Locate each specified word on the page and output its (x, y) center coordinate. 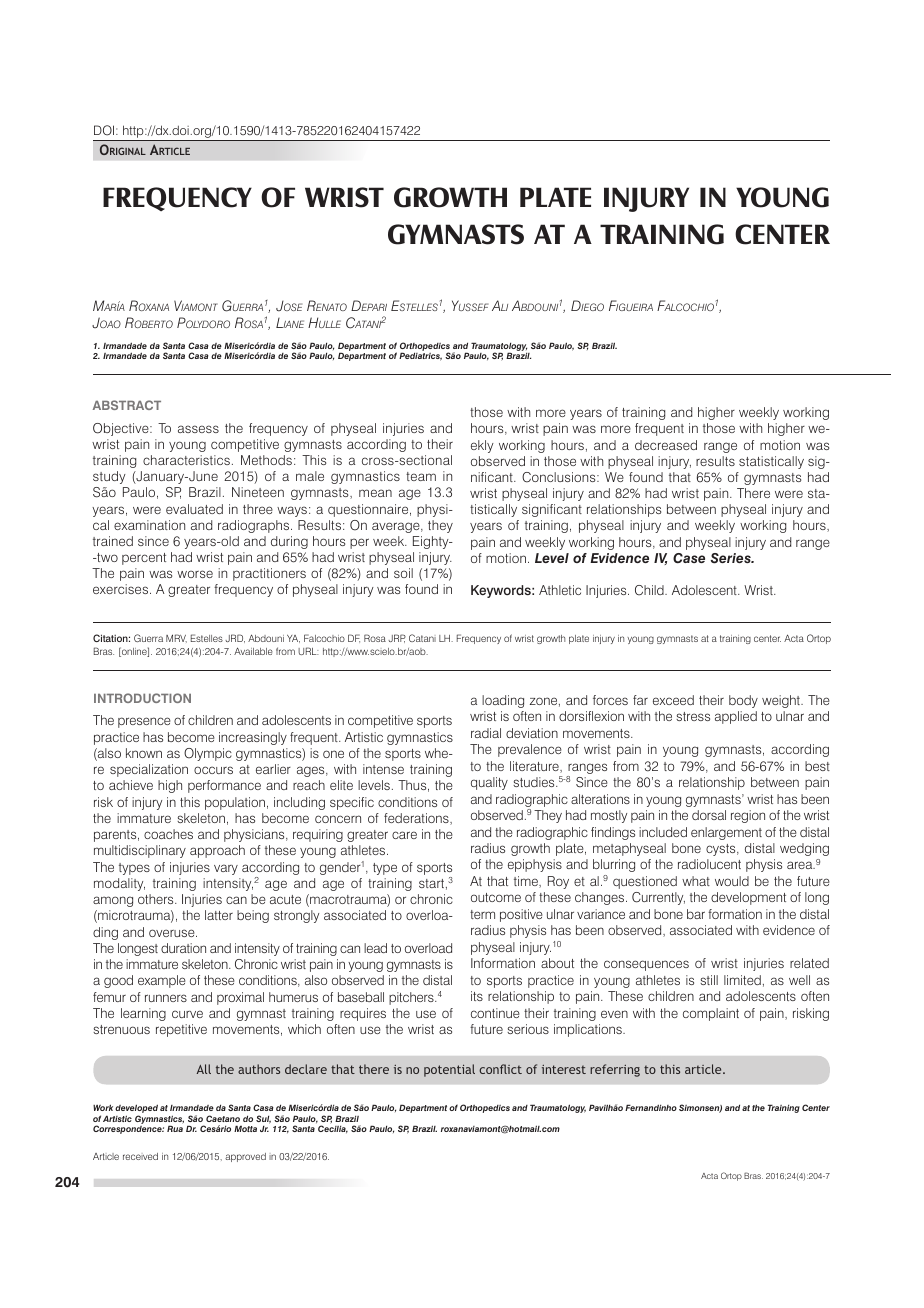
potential (449, 1070)
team (421, 476)
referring (615, 1070)
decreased (666, 445)
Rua (175, 1128)
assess (198, 429)
